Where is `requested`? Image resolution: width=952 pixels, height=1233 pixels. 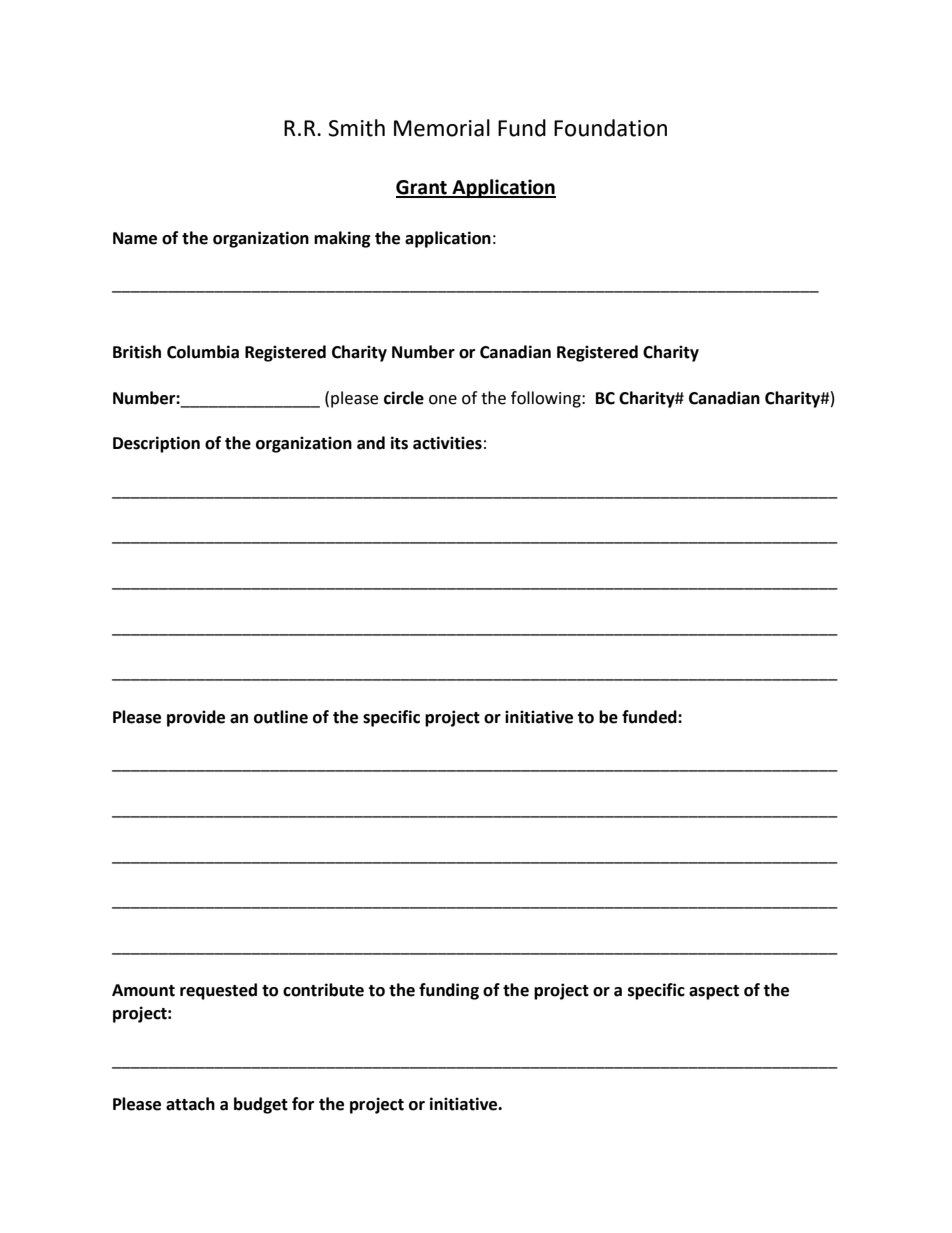
requested is located at coordinates (218, 991).
